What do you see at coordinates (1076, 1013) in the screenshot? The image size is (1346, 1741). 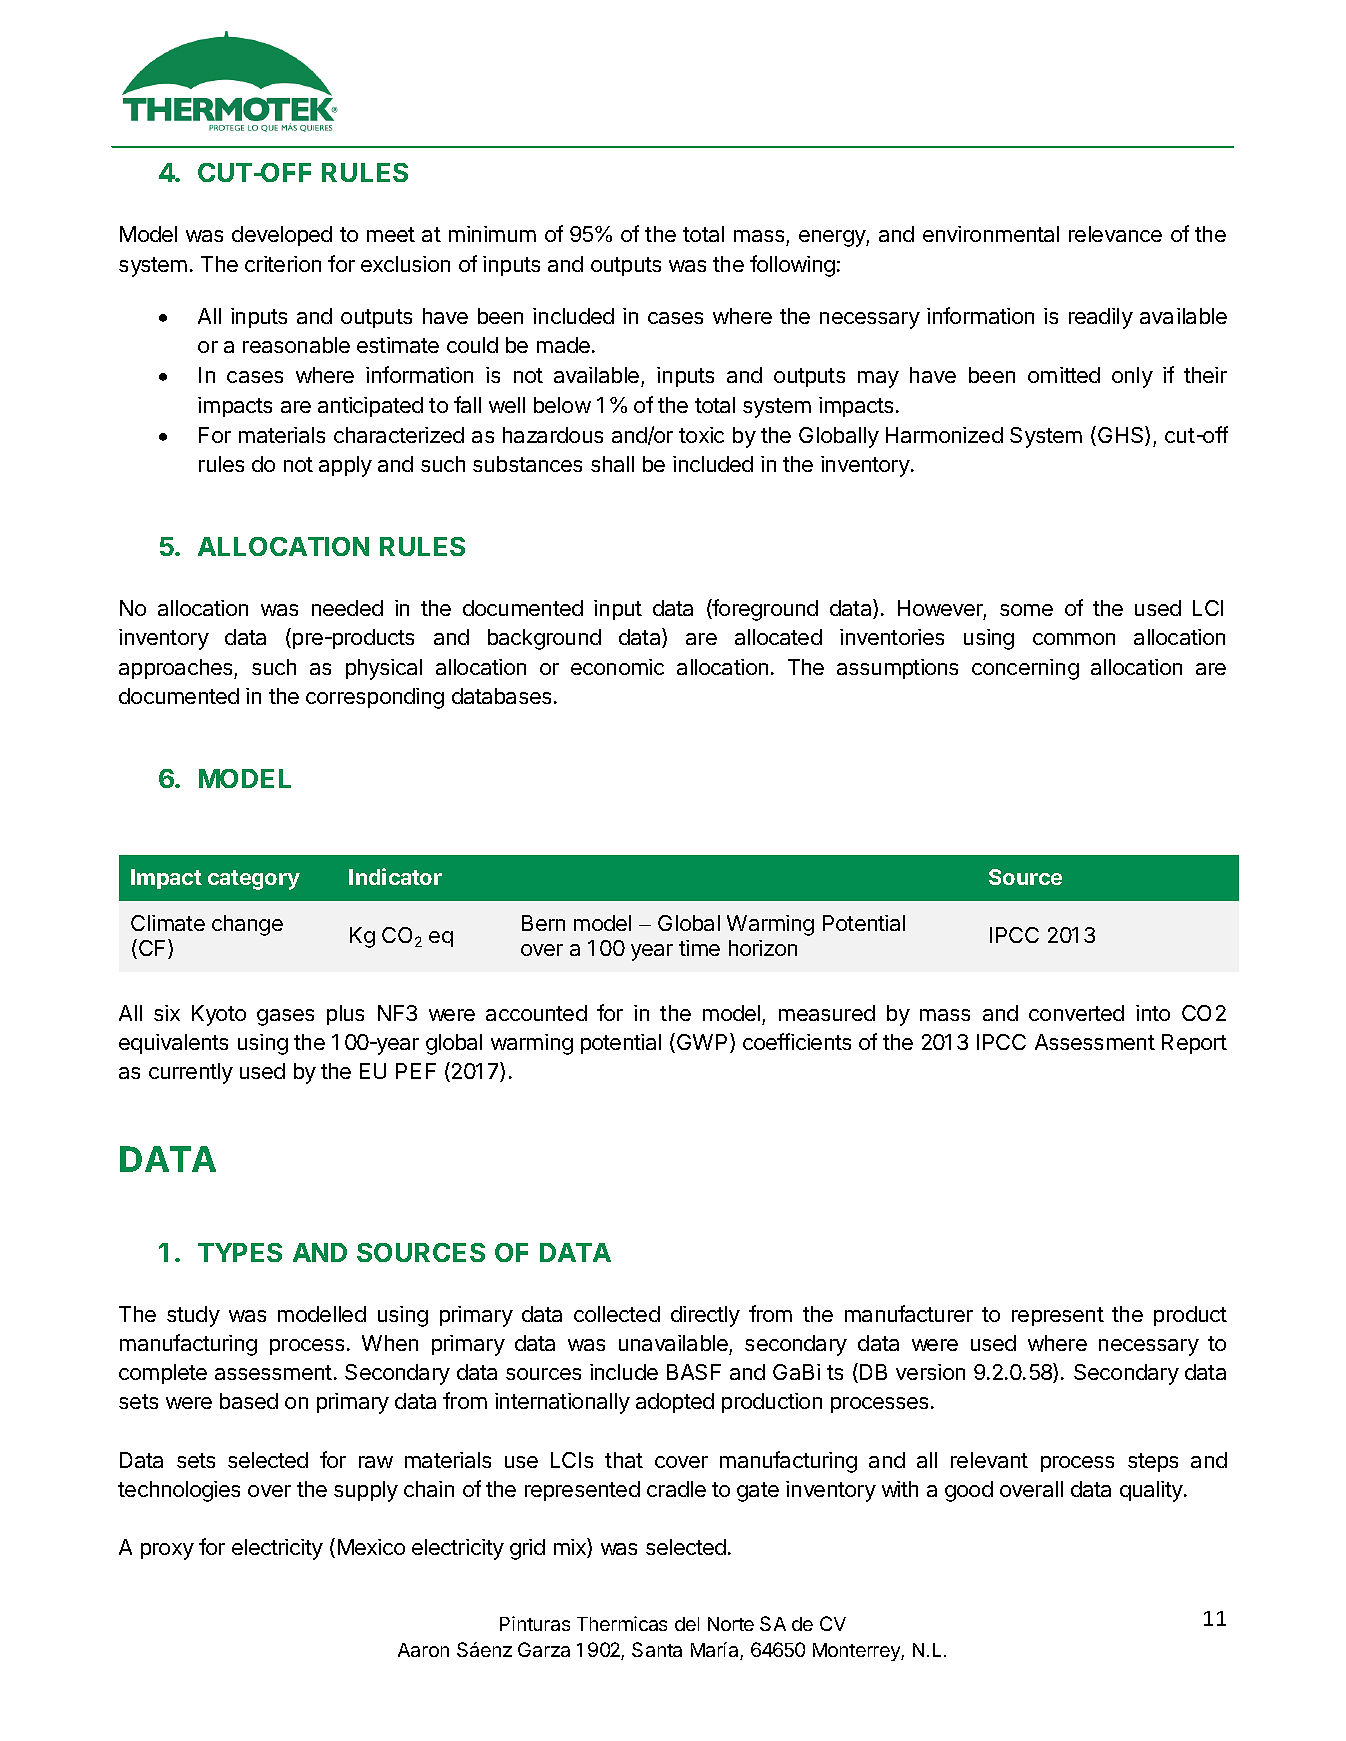 I see `converted` at bounding box center [1076, 1013].
